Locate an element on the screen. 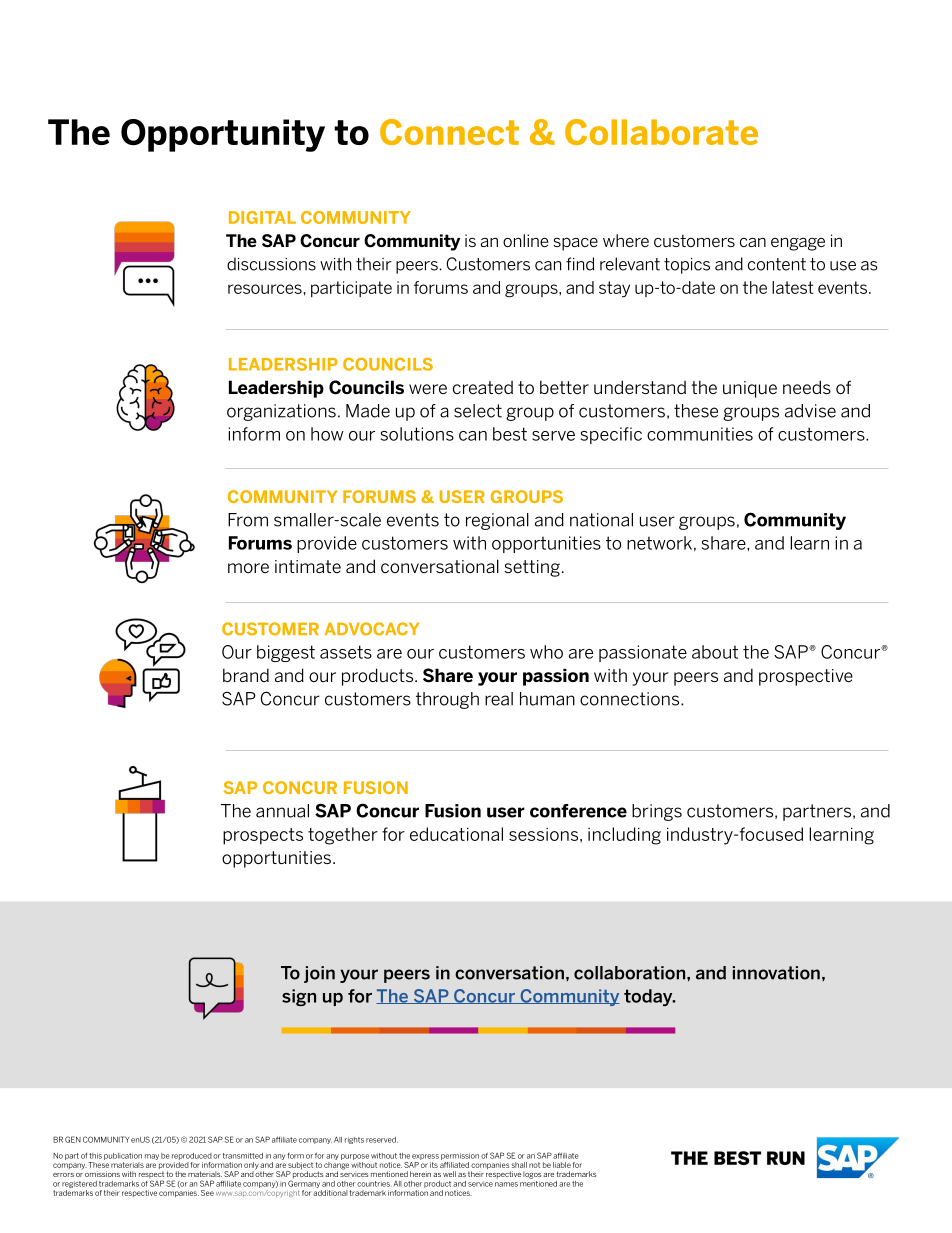  brand is located at coordinates (246, 675).
